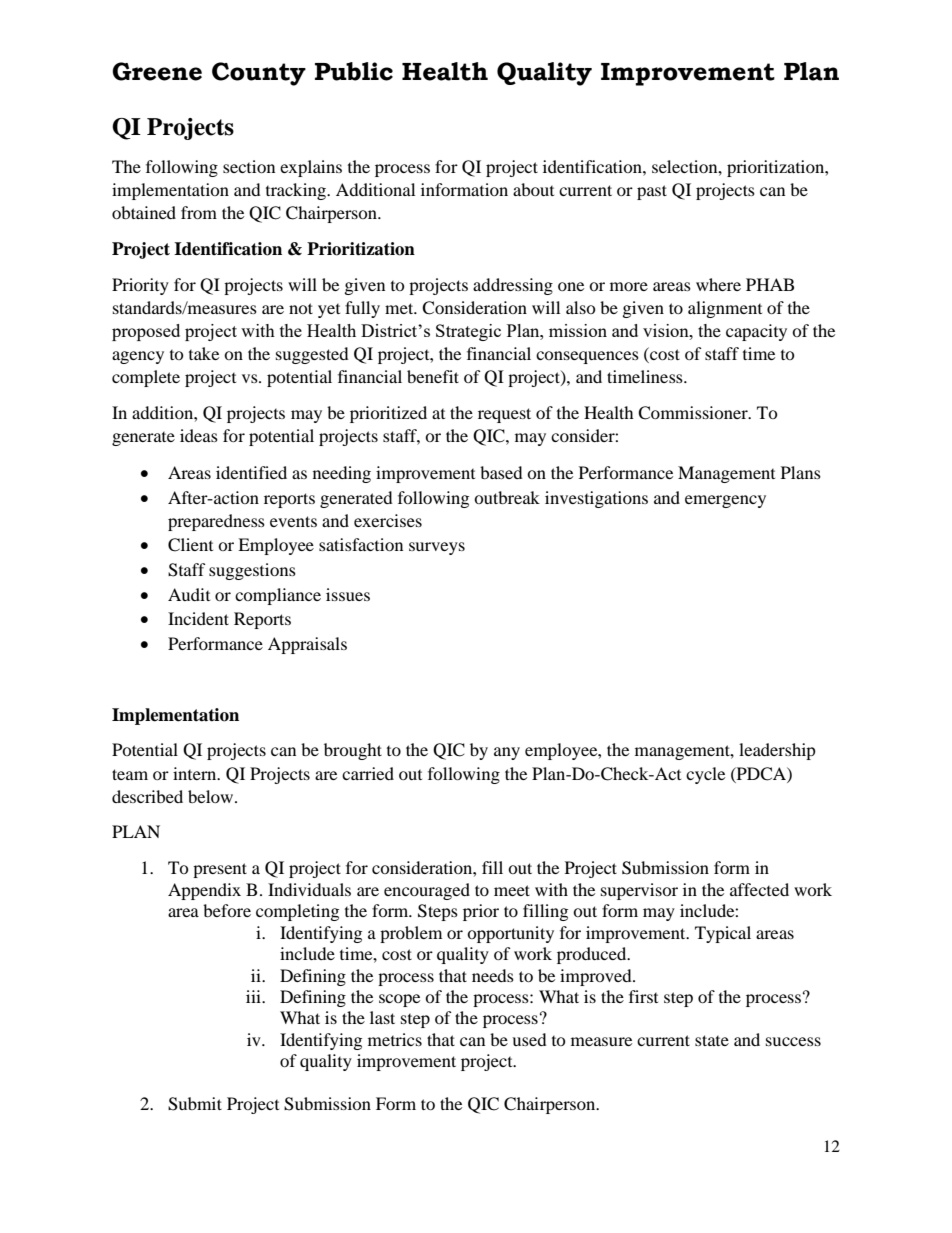  I want to click on County, so click(259, 74).
